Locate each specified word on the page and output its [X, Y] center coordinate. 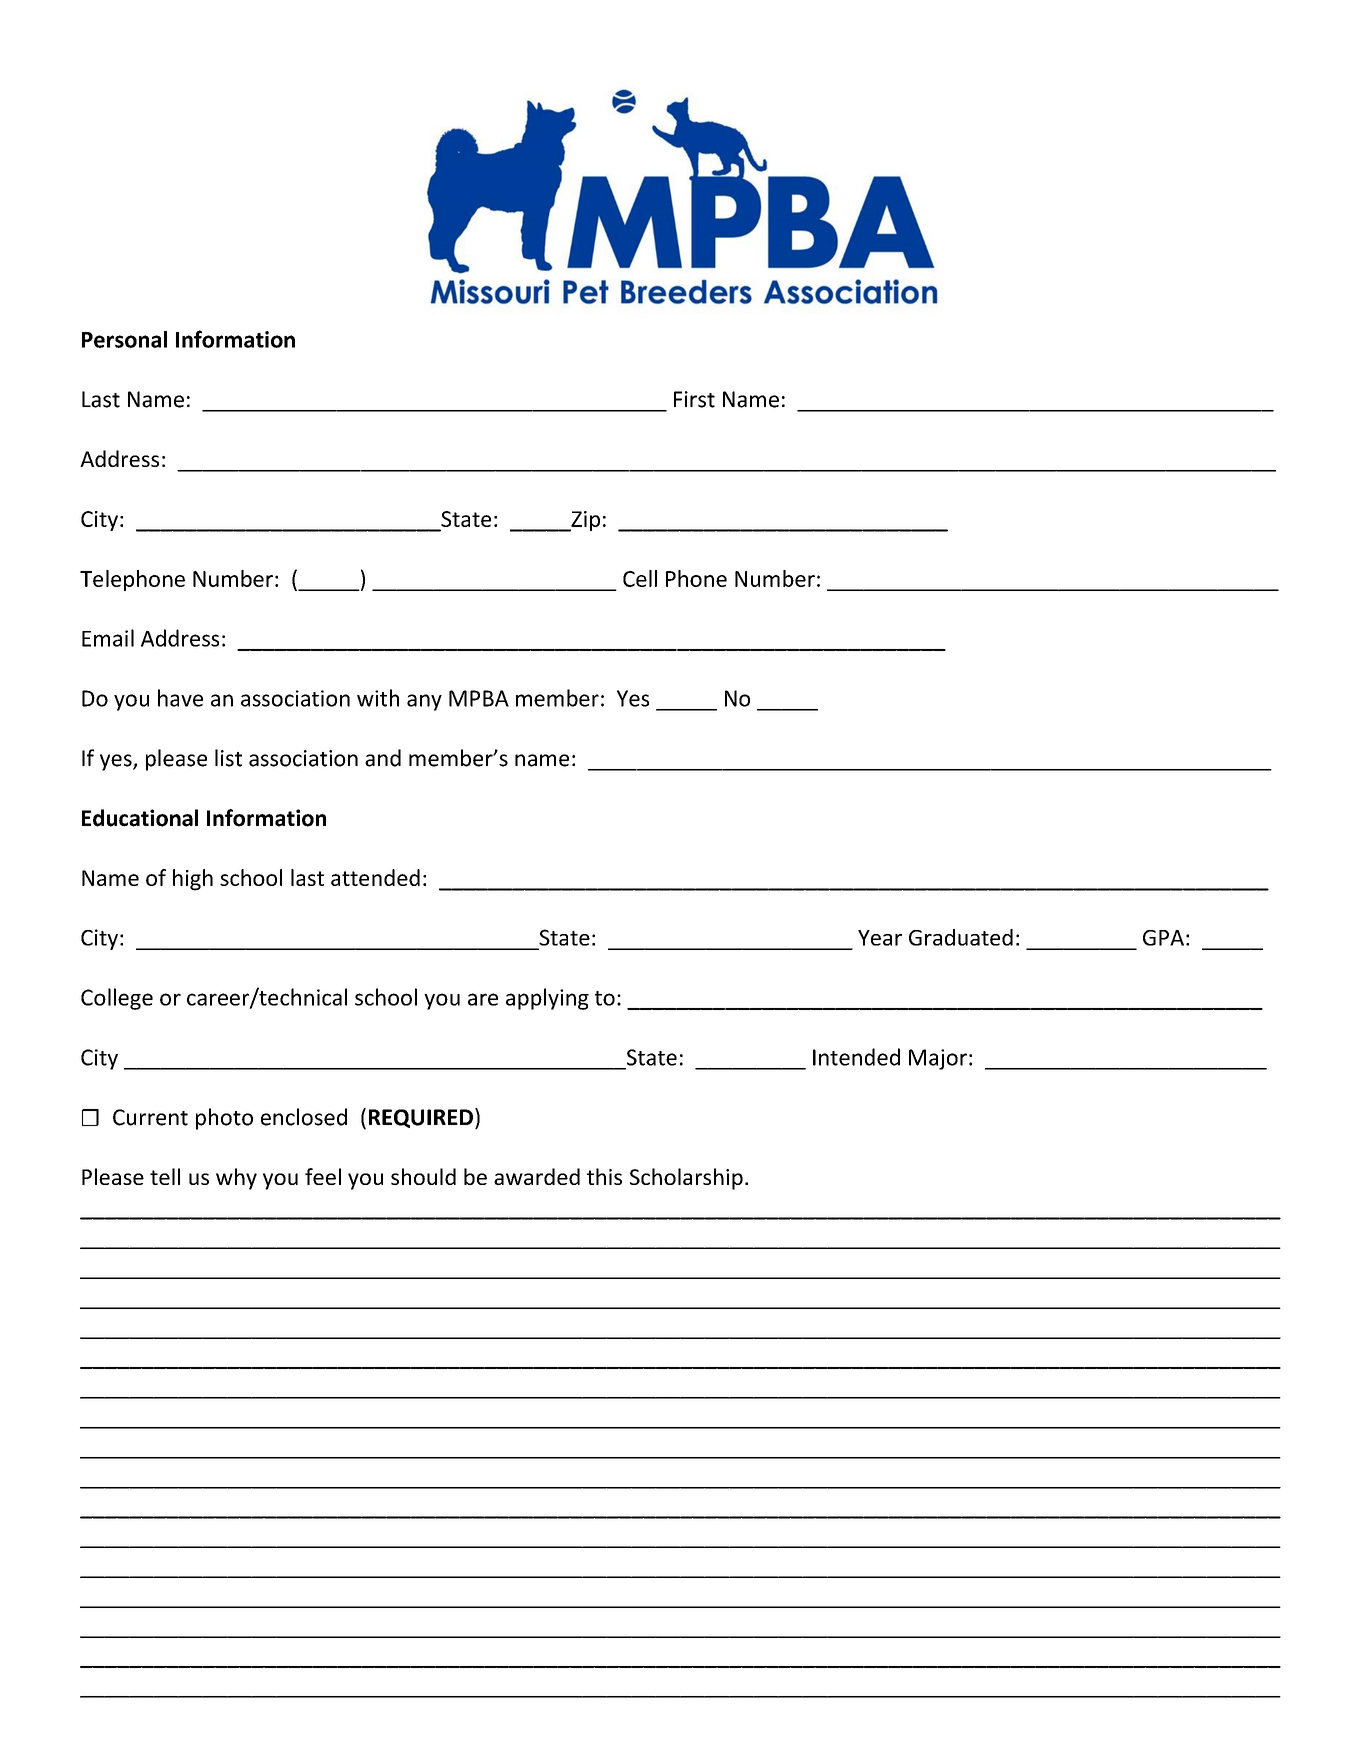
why [236, 1179]
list [228, 758]
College [117, 999]
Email [108, 638]
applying [547, 999]
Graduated [961, 937]
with [378, 698]
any [424, 702]
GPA [1163, 938]
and [383, 758]
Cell [640, 578]
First [694, 399]
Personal [124, 339]
